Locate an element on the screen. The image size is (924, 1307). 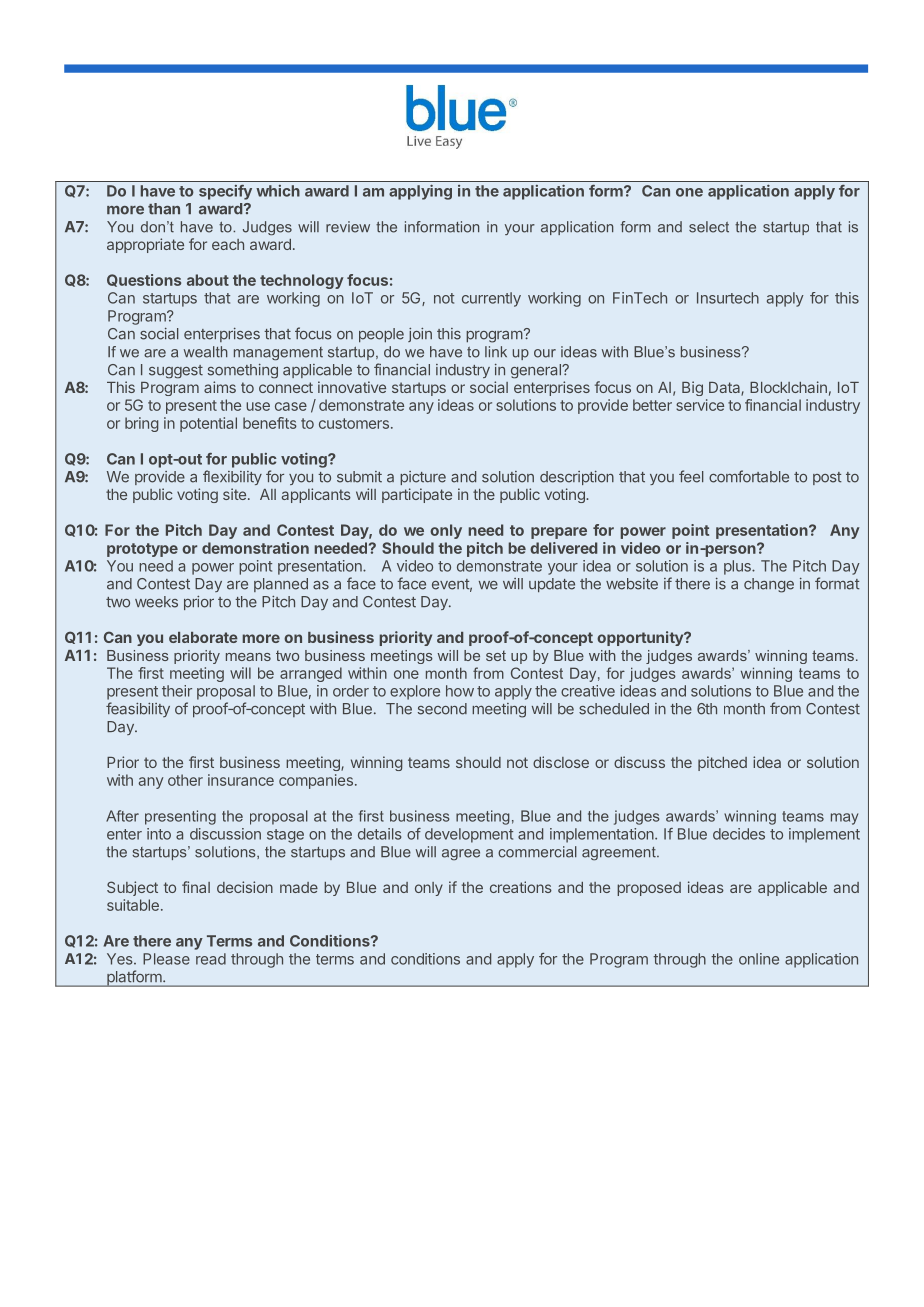
than is located at coordinates (164, 209).
